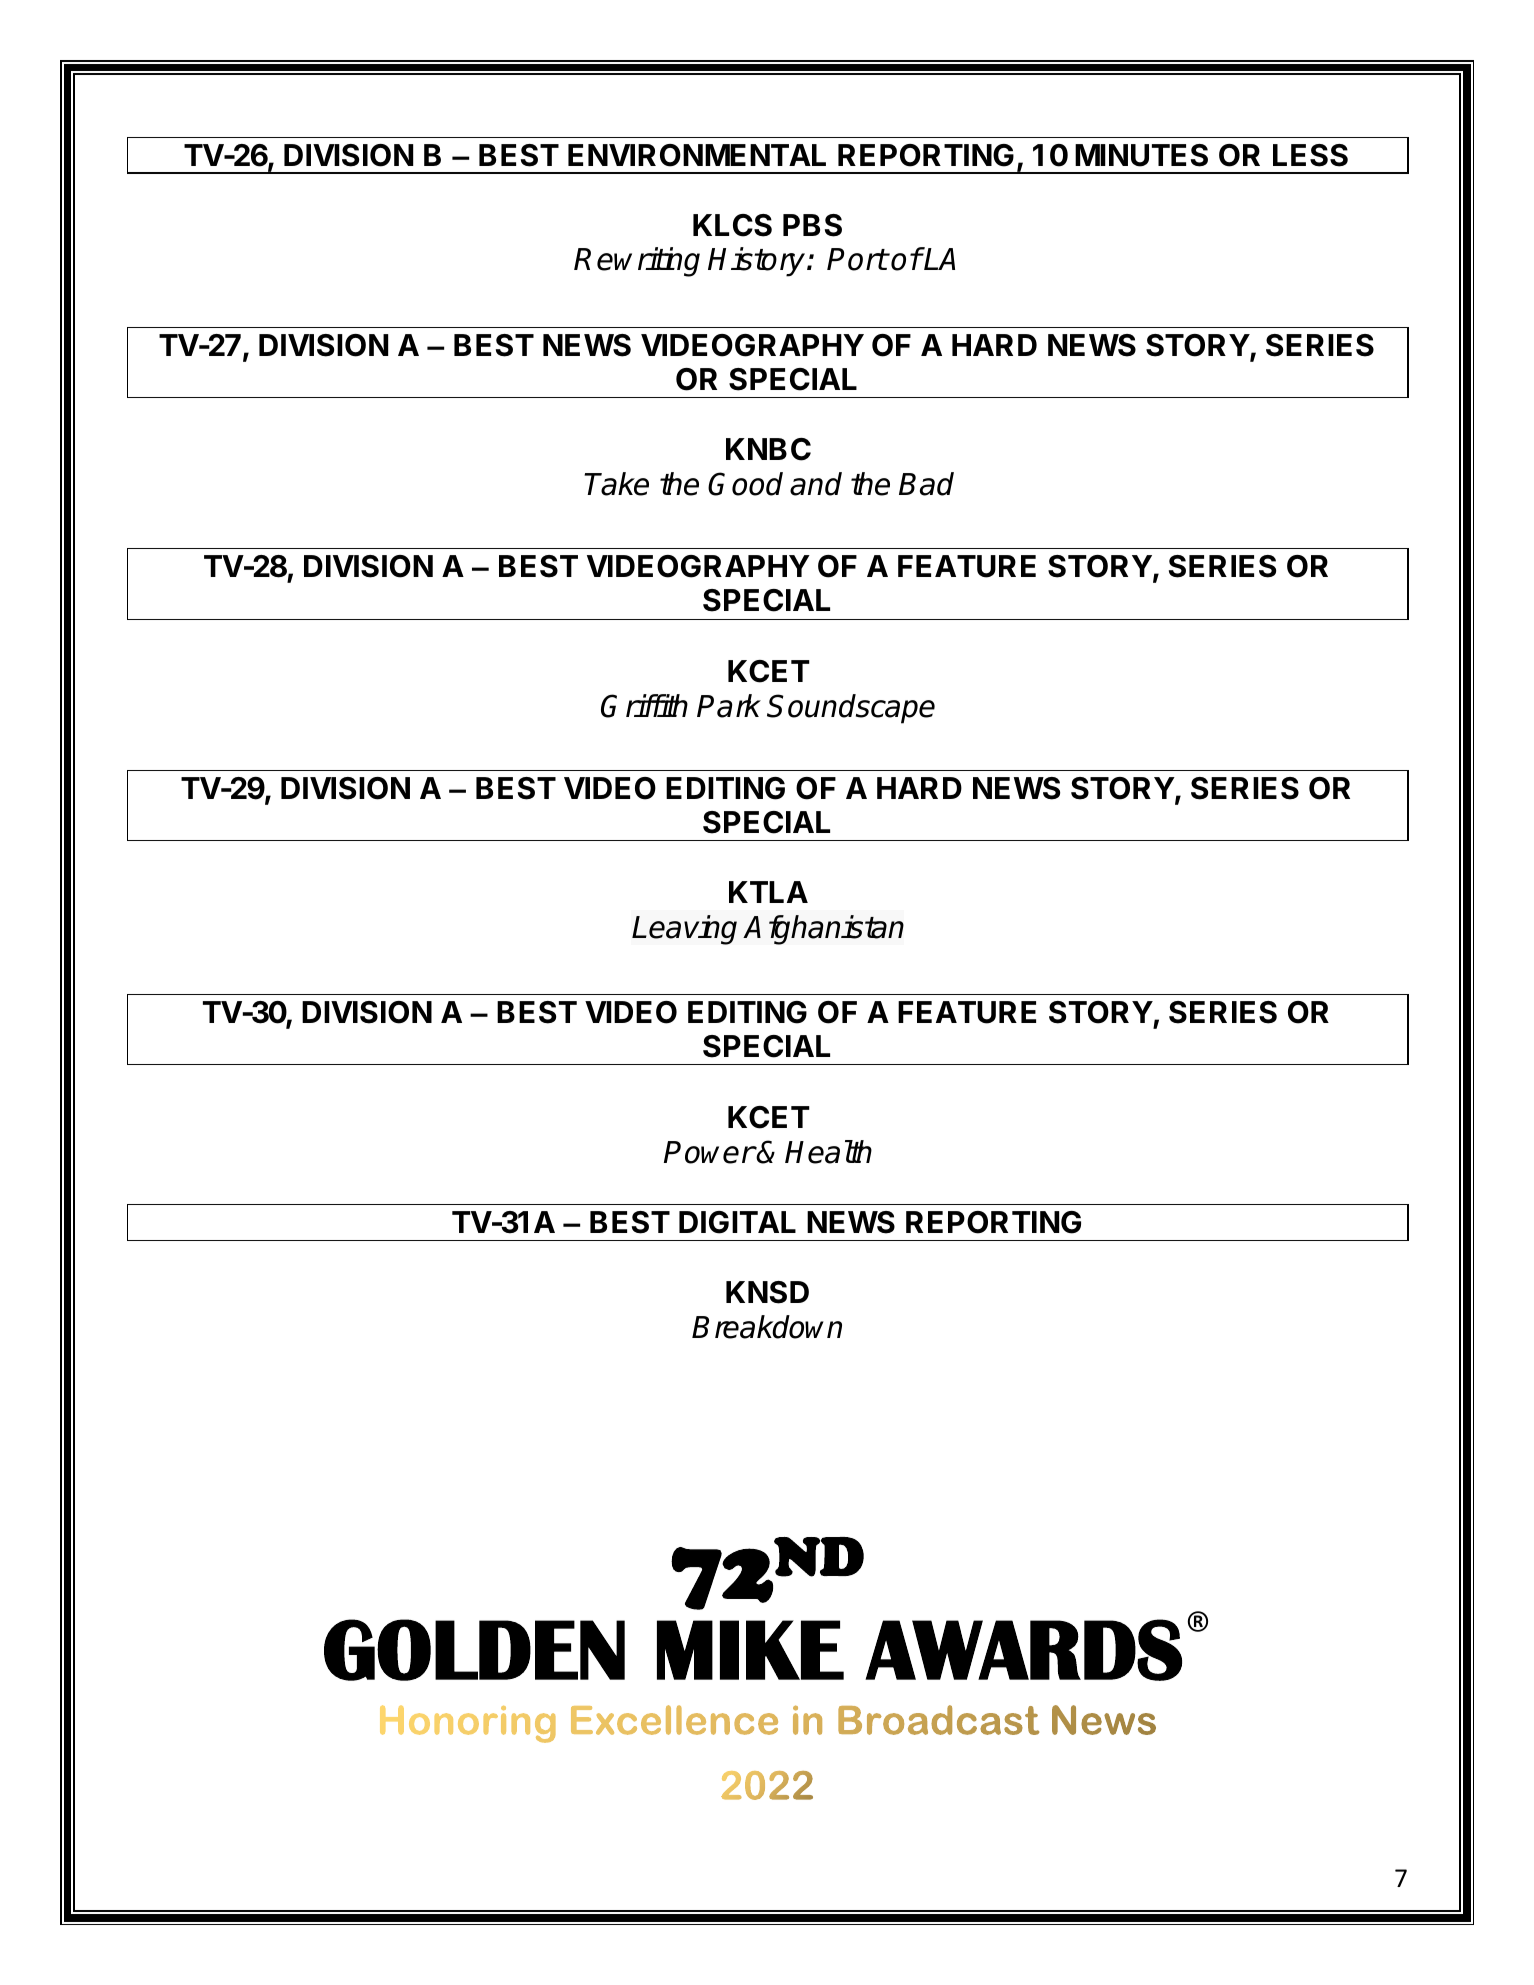 This screenshot has width=1534, height=1985. I want to click on Afghanistan, so click(823, 930).
